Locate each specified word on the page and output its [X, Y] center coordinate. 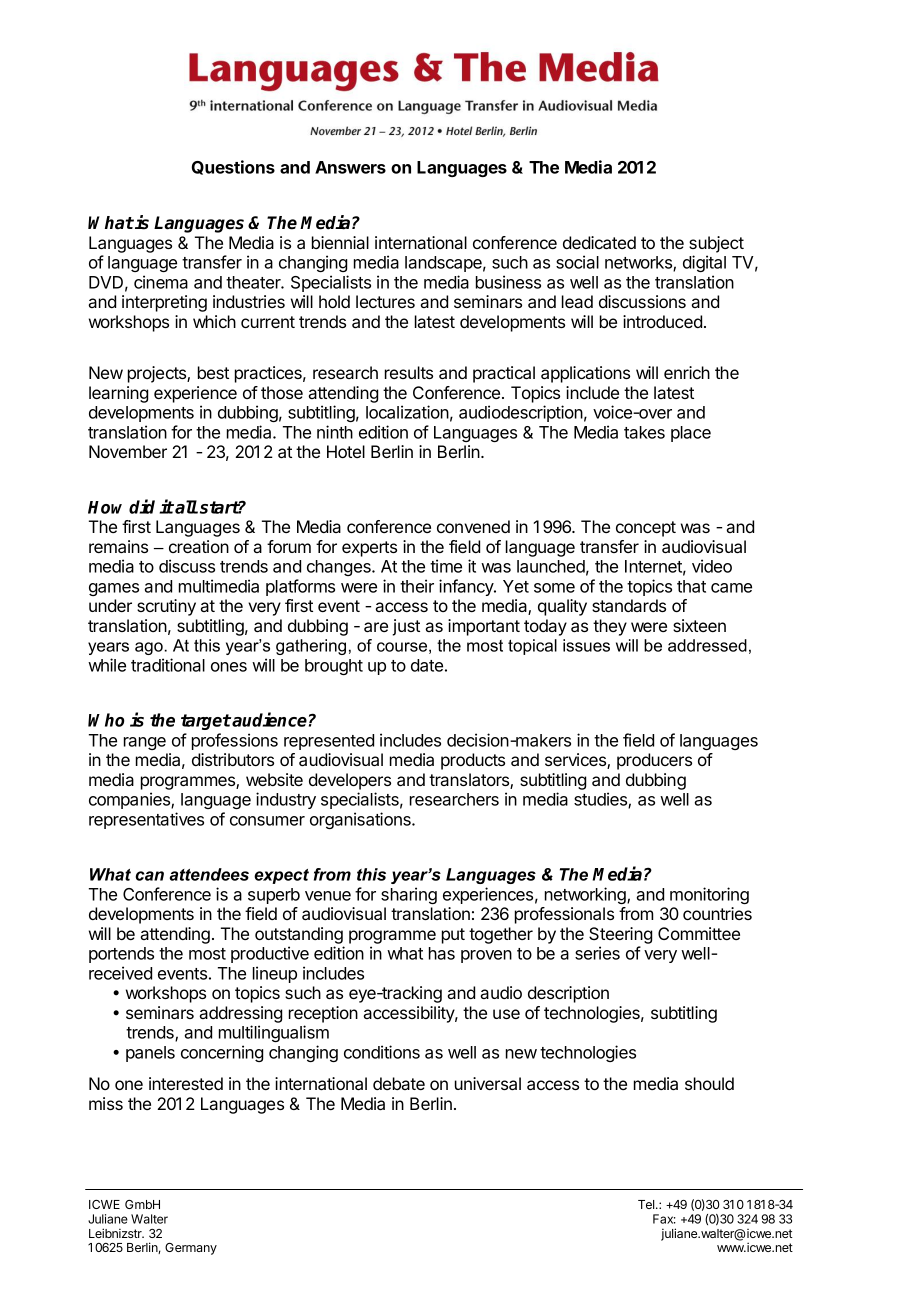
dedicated [599, 242]
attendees [209, 874]
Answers [350, 167]
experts [369, 549]
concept [646, 529]
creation [199, 546]
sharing [409, 895]
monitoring [709, 895]
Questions [233, 167]
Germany [191, 1249]
